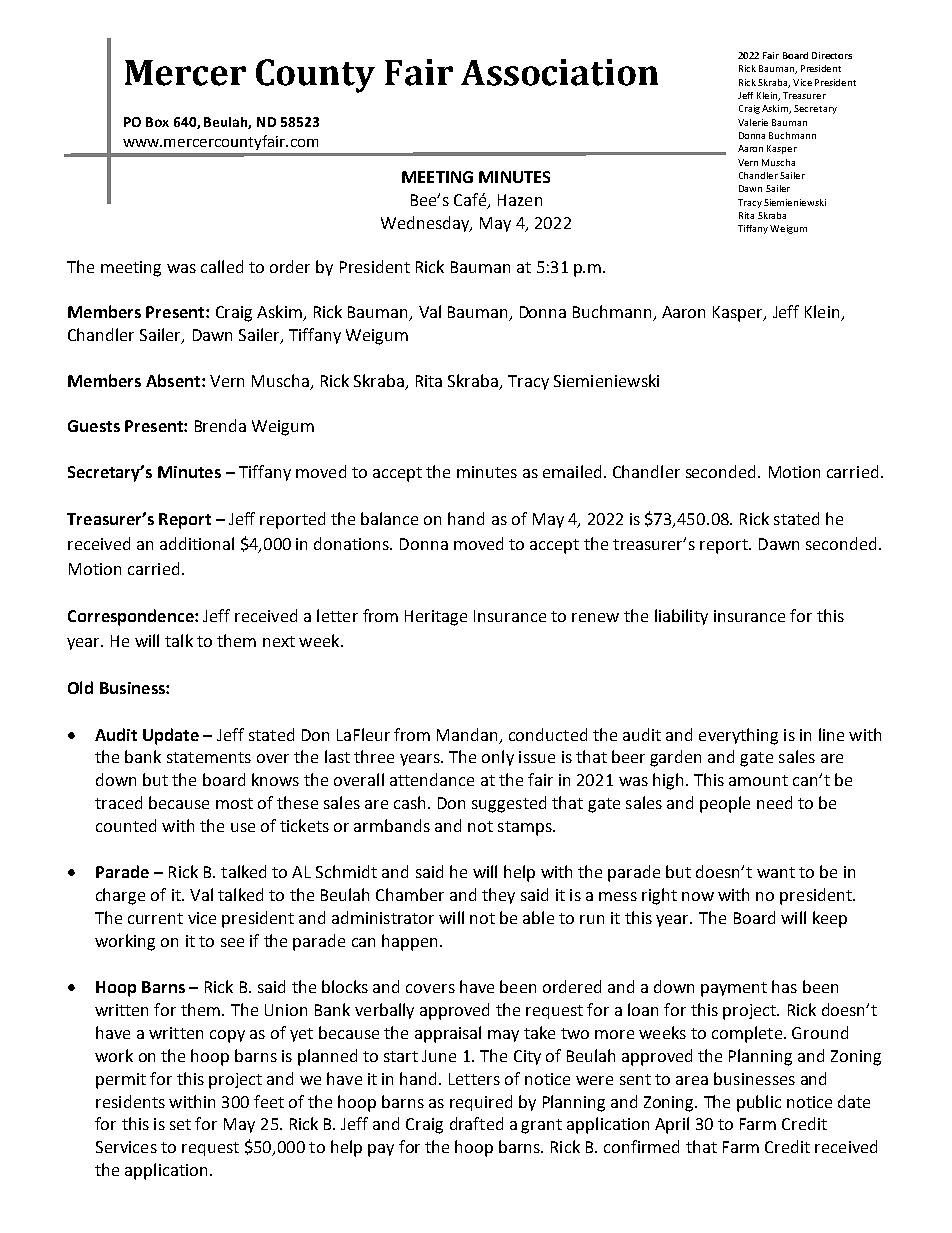 Image resolution: width=952 pixels, height=1233 pixels. What do you see at coordinates (681, 617) in the screenshot?
I see `liability` at bounding box center [681, 617].
